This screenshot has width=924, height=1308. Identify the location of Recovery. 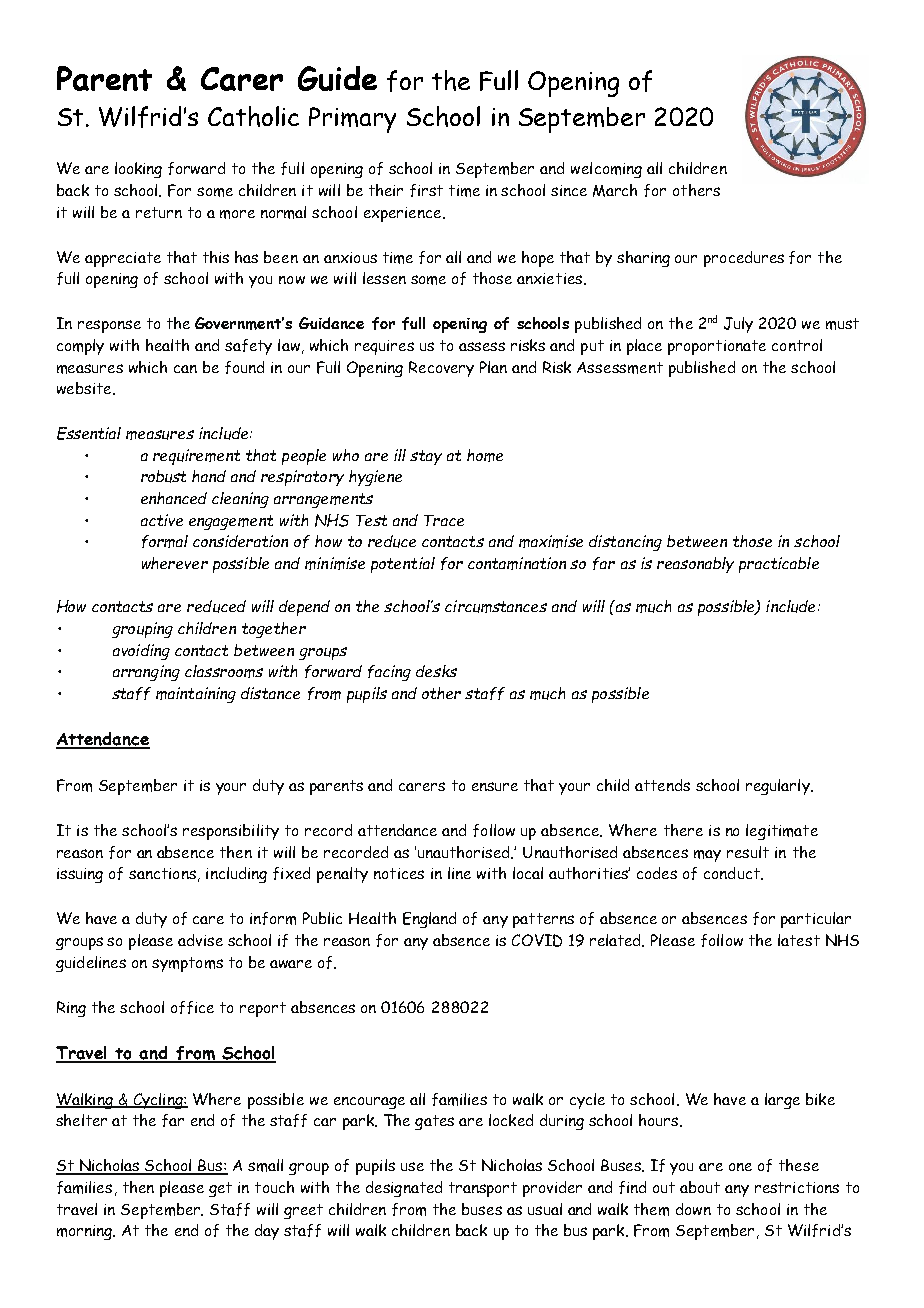
(441, 369).
